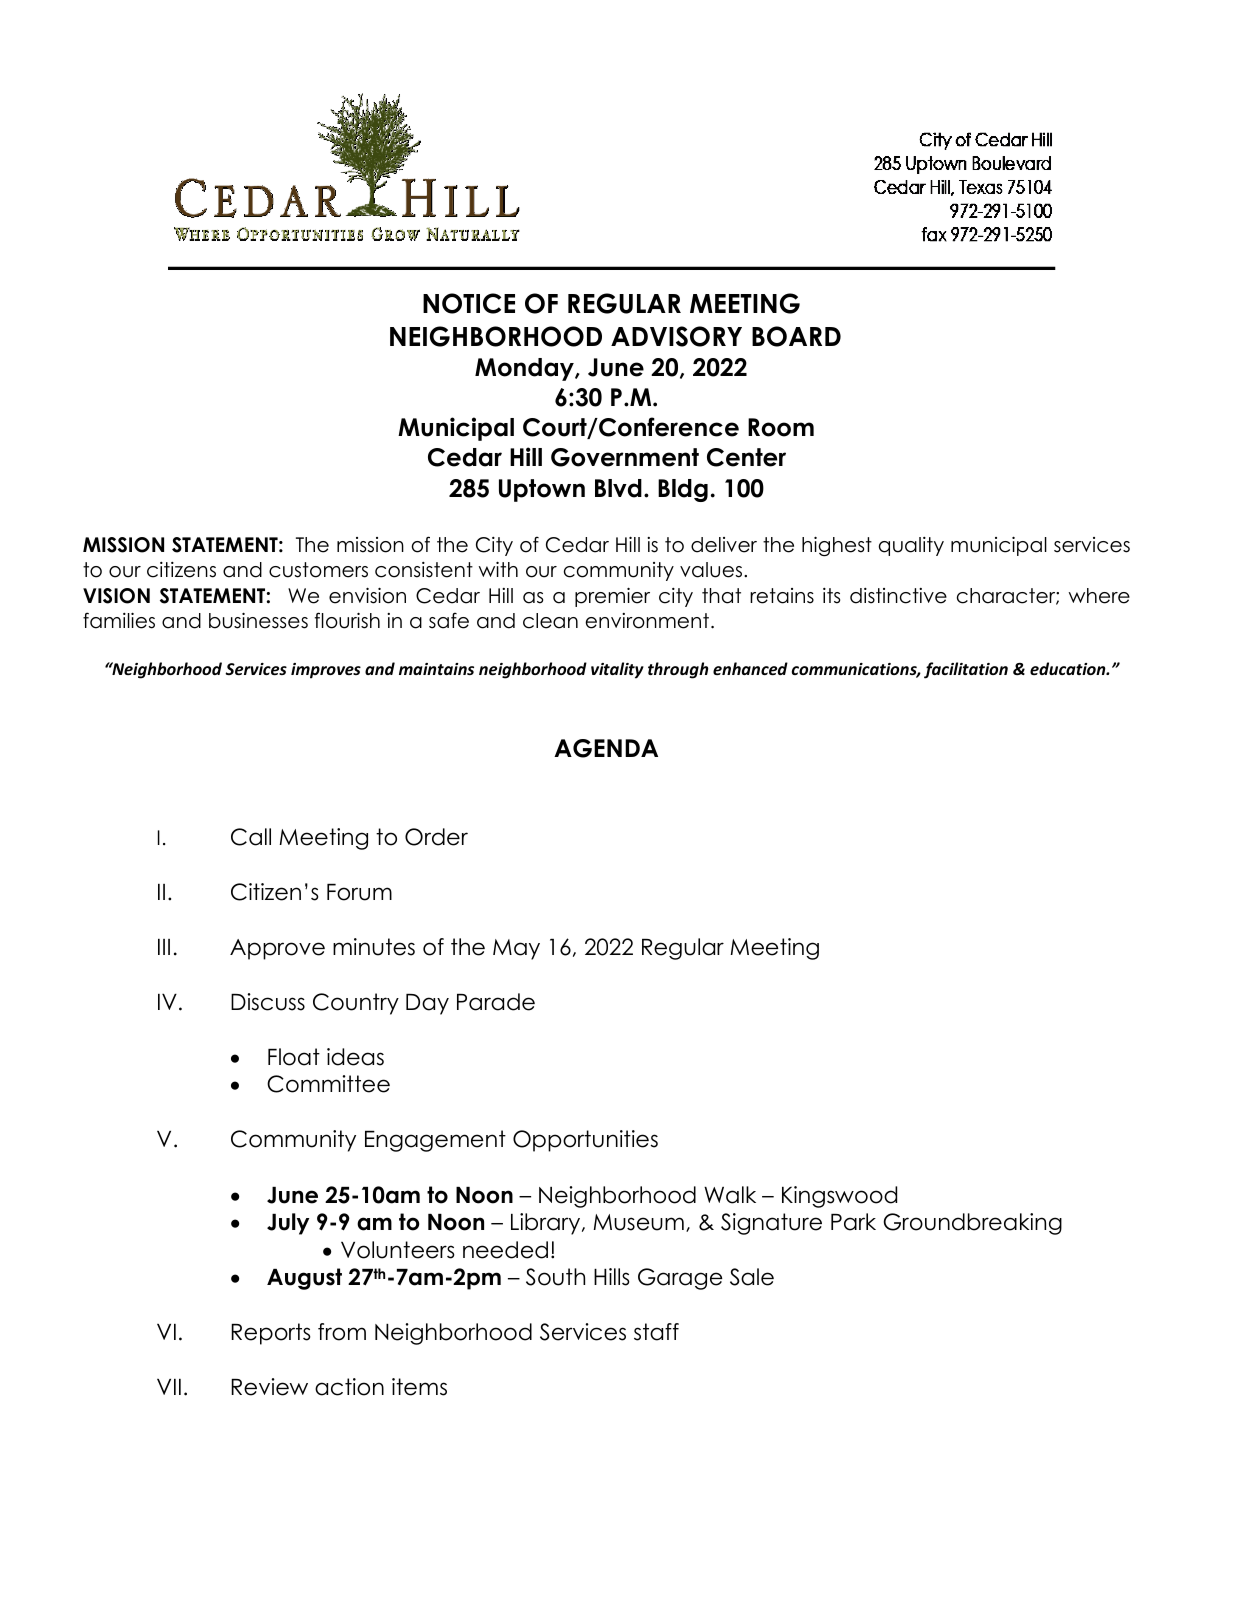 The image size is (1250, 1617). I want to click on Groundbreaking, so click(972, 1224).
